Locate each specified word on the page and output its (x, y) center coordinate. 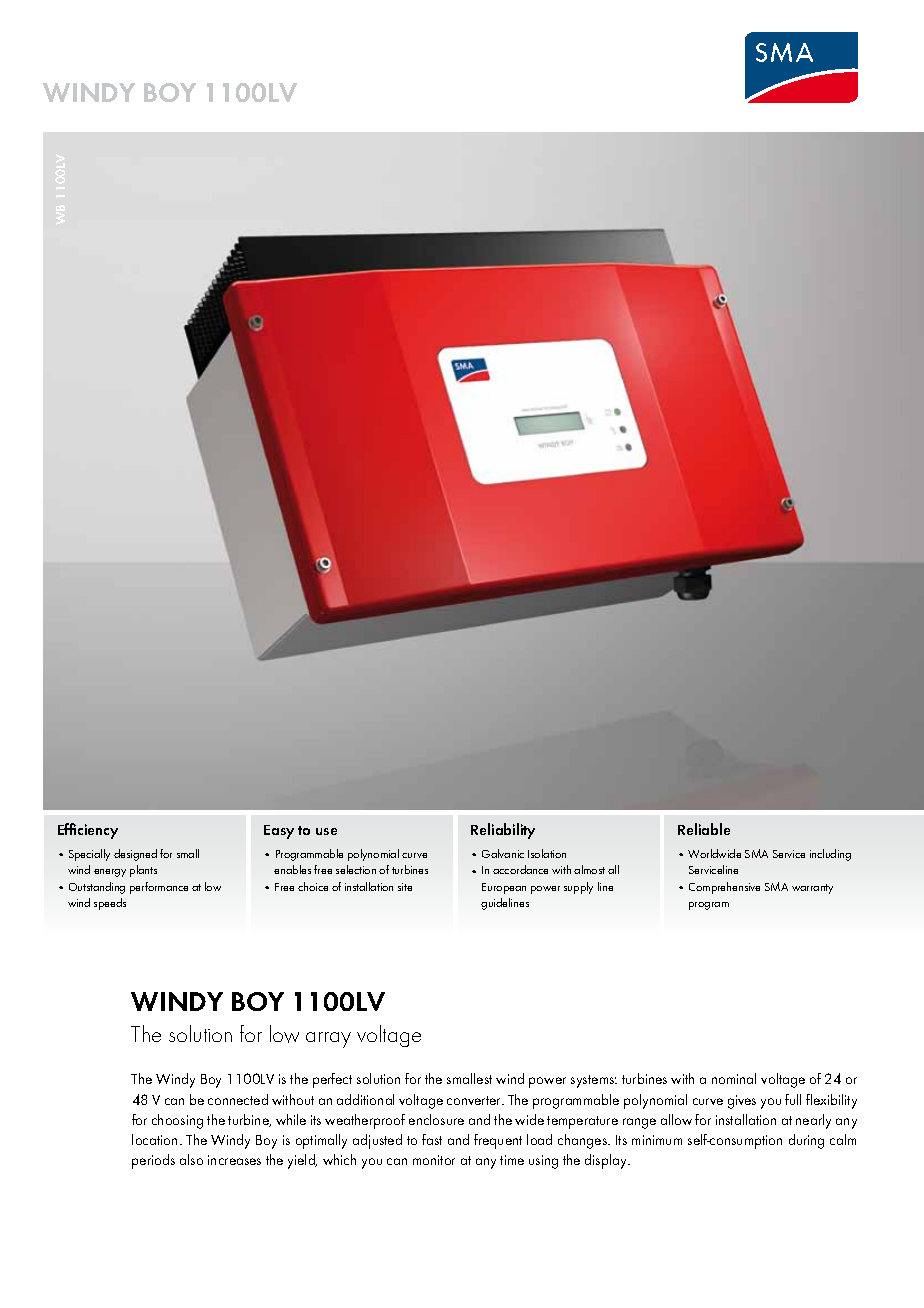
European (504, 888)
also (191, 1159)
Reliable (704, 829)
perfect (332, 1080)
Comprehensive (724, 888)
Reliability (503, 831)
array (328, 1040)
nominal (734, 1078)
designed (135, 855)
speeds (110, 904)
